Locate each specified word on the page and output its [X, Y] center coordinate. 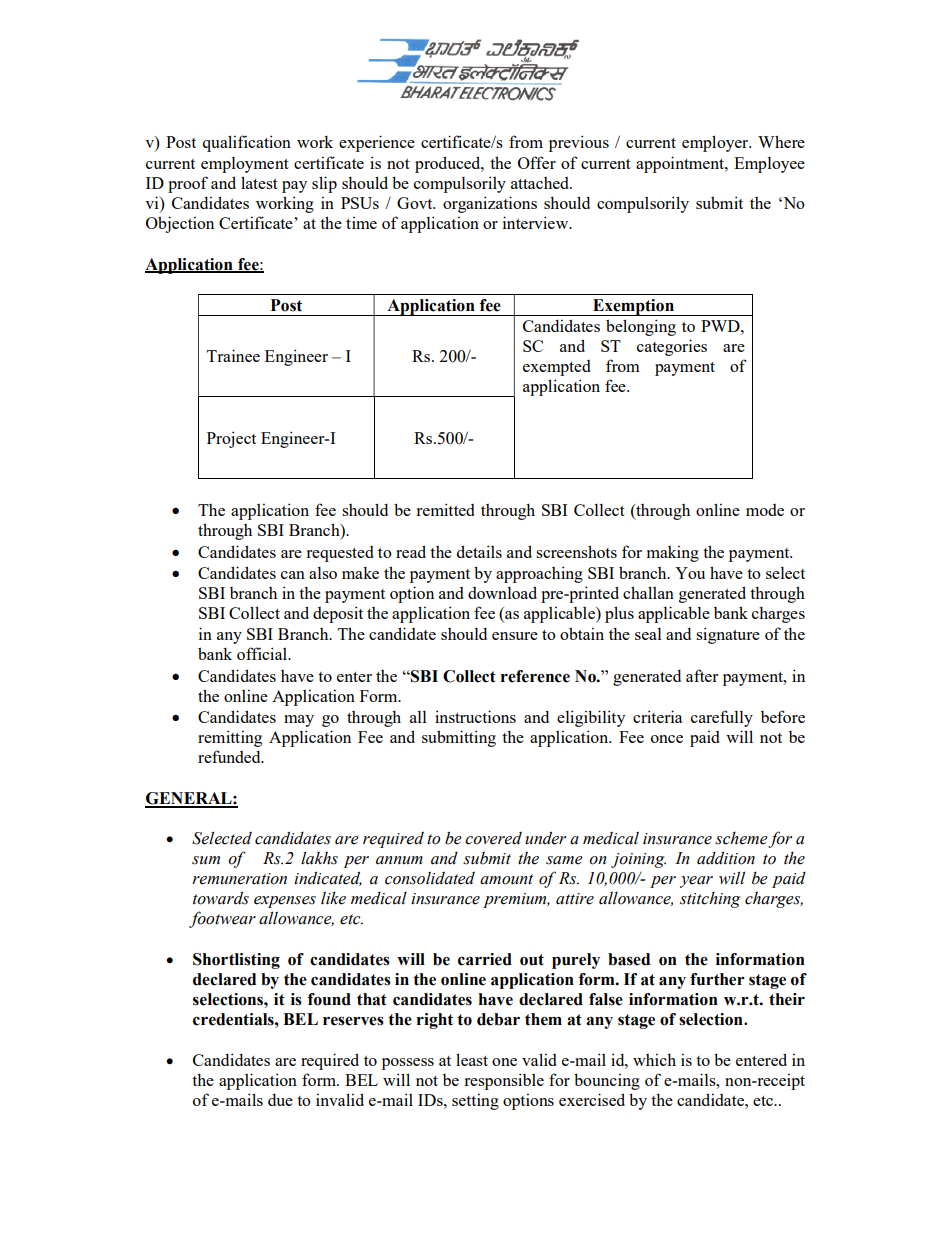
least [472, 1059]
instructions [475, 716]
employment [245, 165]
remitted [445, 509]
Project [231, 439]
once [667, 739]
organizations [490, 204]
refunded [230, 756]
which [654, 1059]
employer [716, 143]
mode [765, 510]
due [280, 1099]
